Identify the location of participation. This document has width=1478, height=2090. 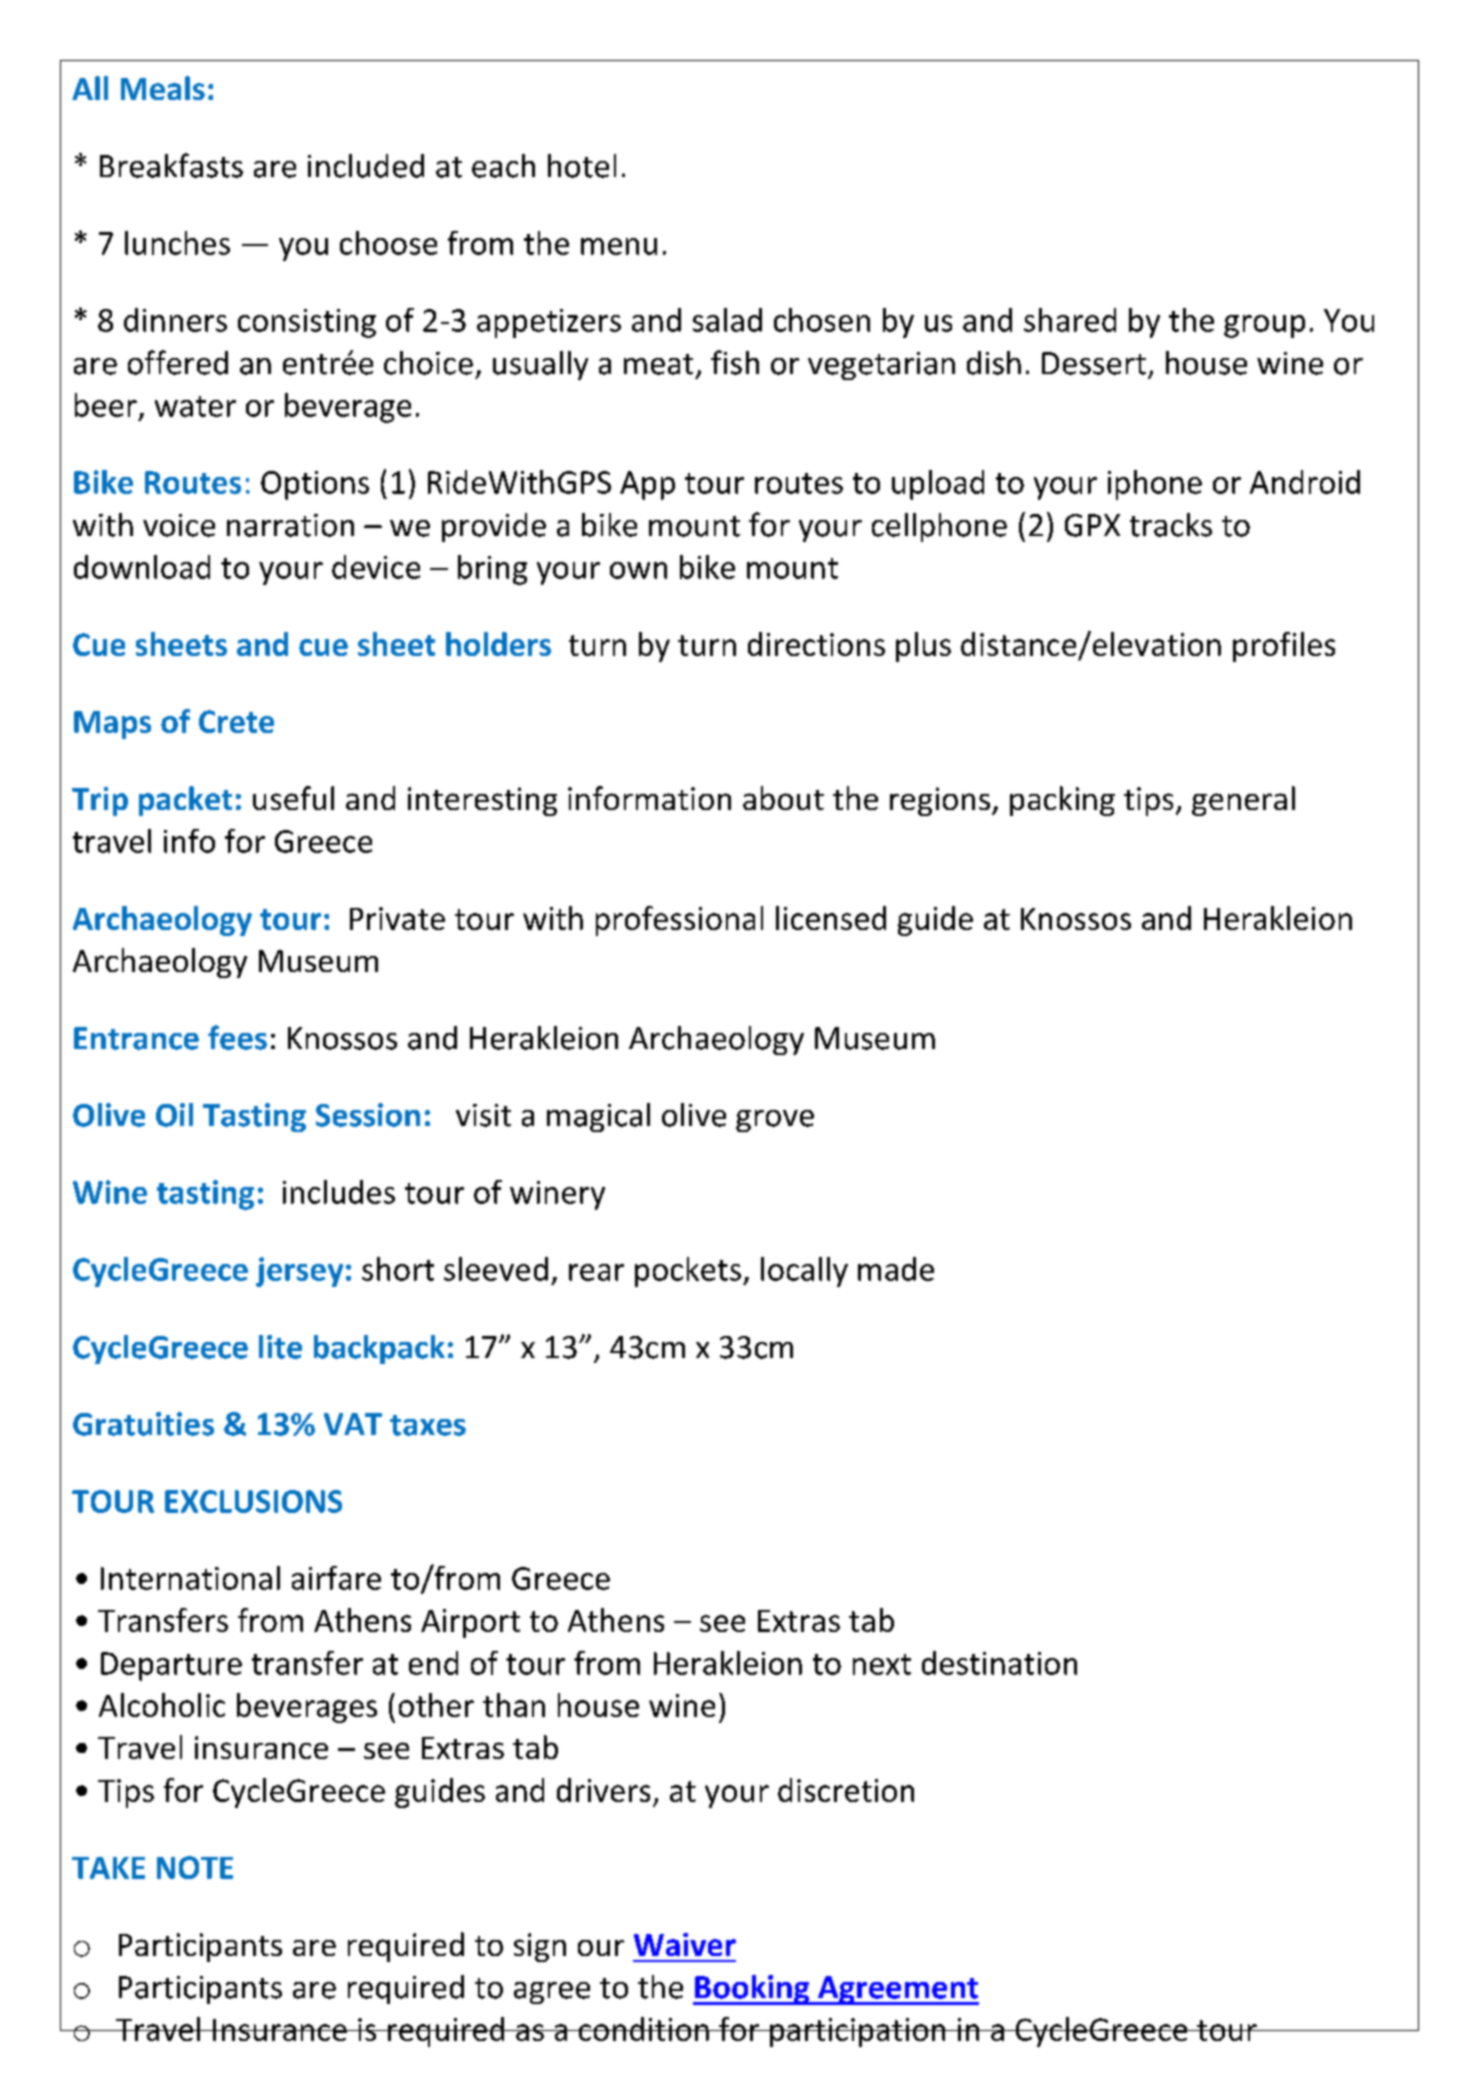
(858, 2032).
